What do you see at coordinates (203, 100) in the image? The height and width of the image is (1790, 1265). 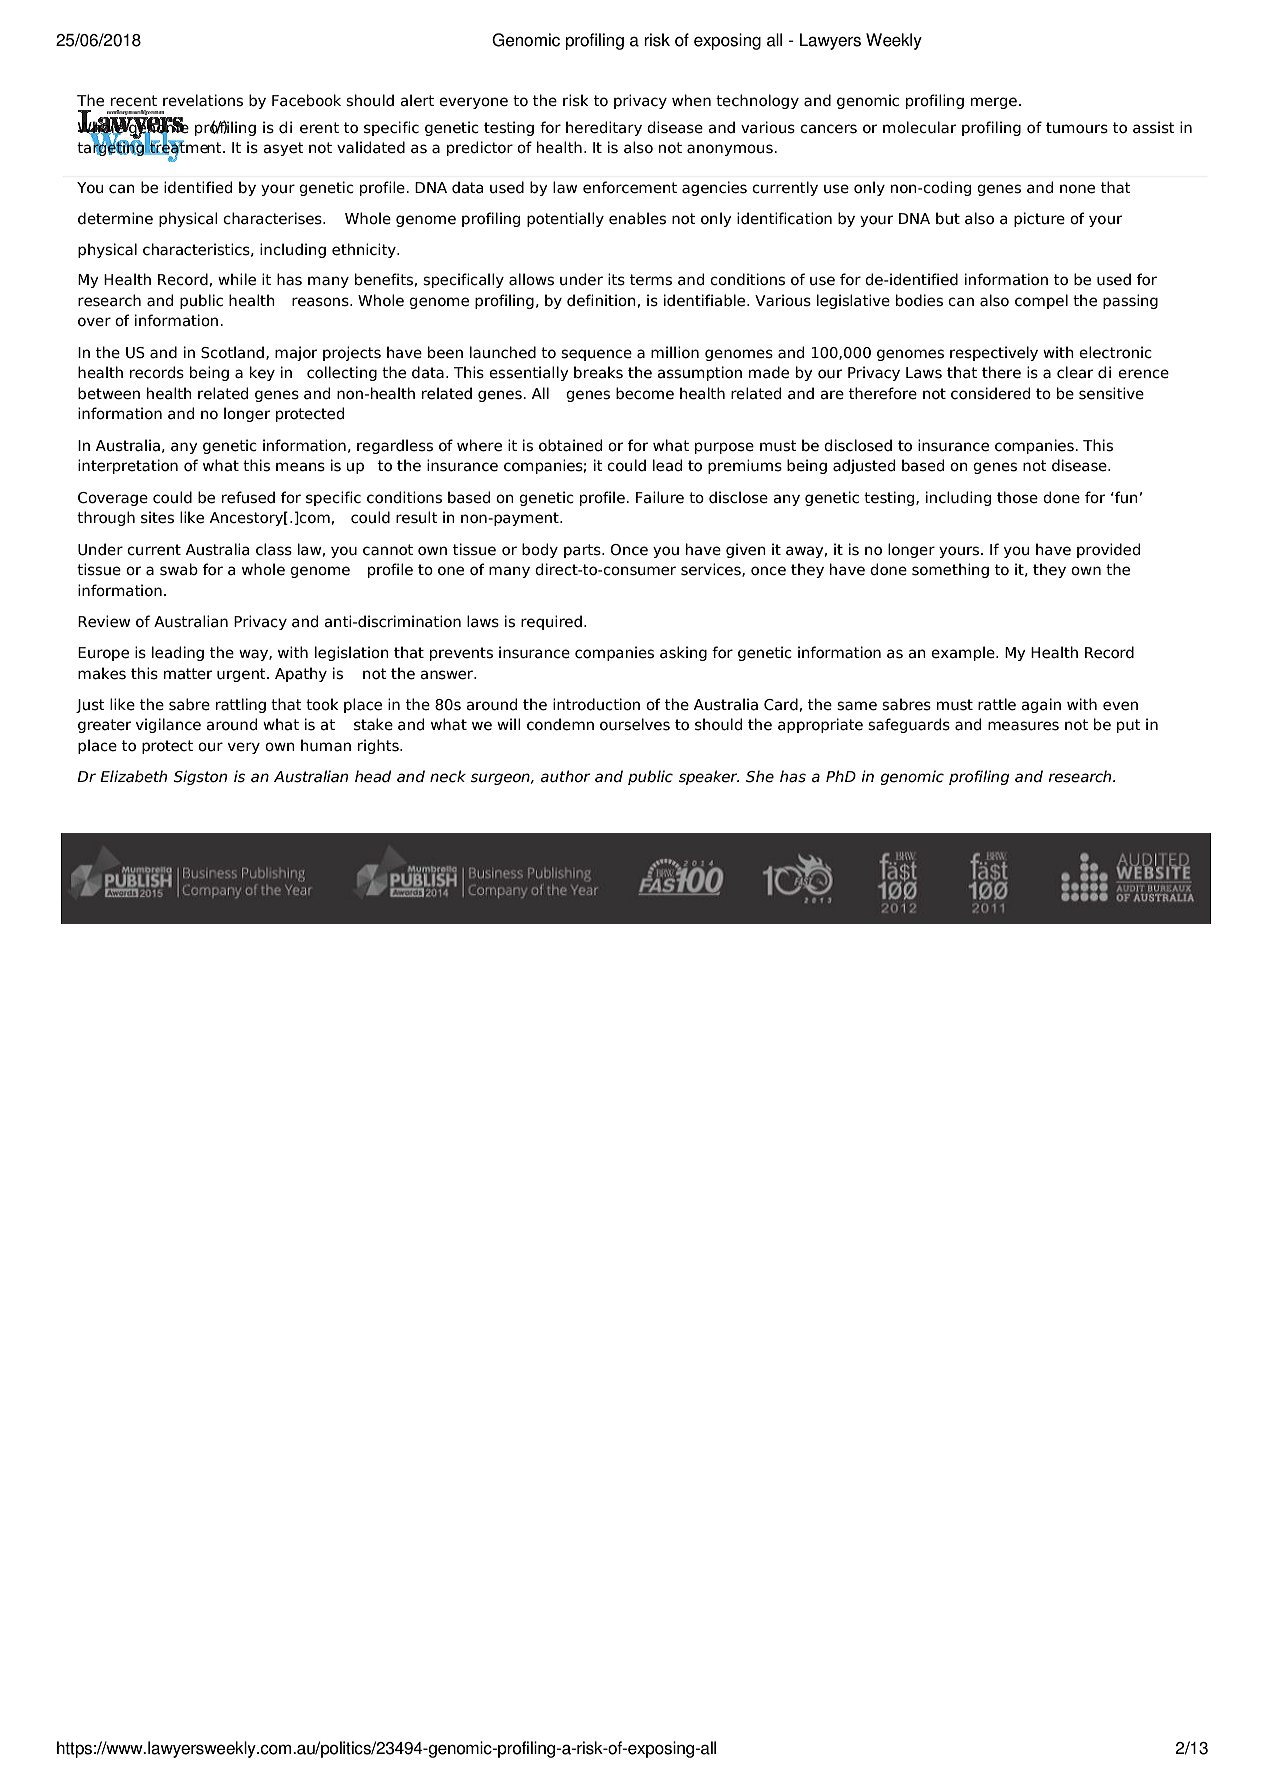 I see `revelations` at bounding box center [203, 100].
